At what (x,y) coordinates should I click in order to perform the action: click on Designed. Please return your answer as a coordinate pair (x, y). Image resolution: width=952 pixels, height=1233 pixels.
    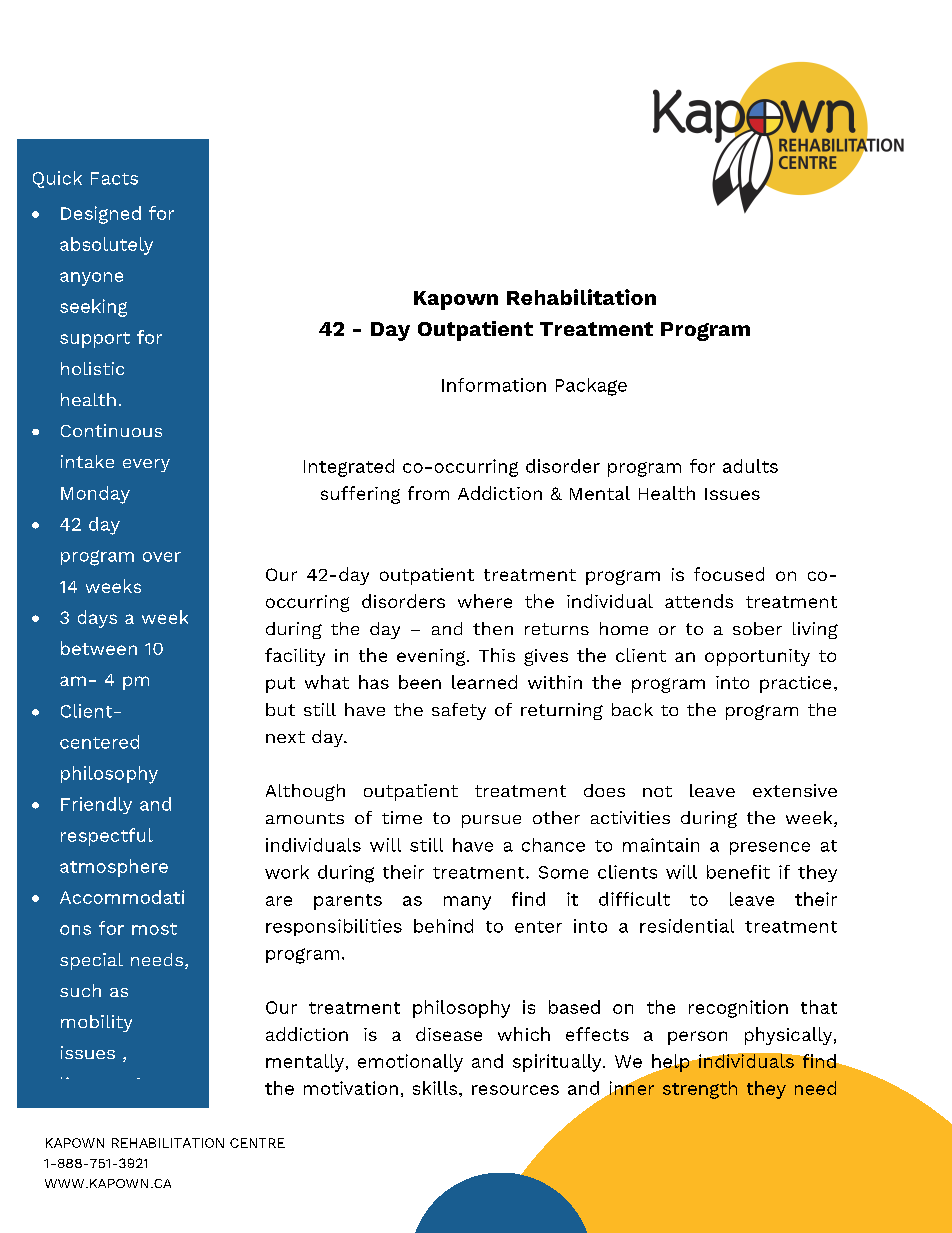
    Looking at the image, I should click on (101, 215).
